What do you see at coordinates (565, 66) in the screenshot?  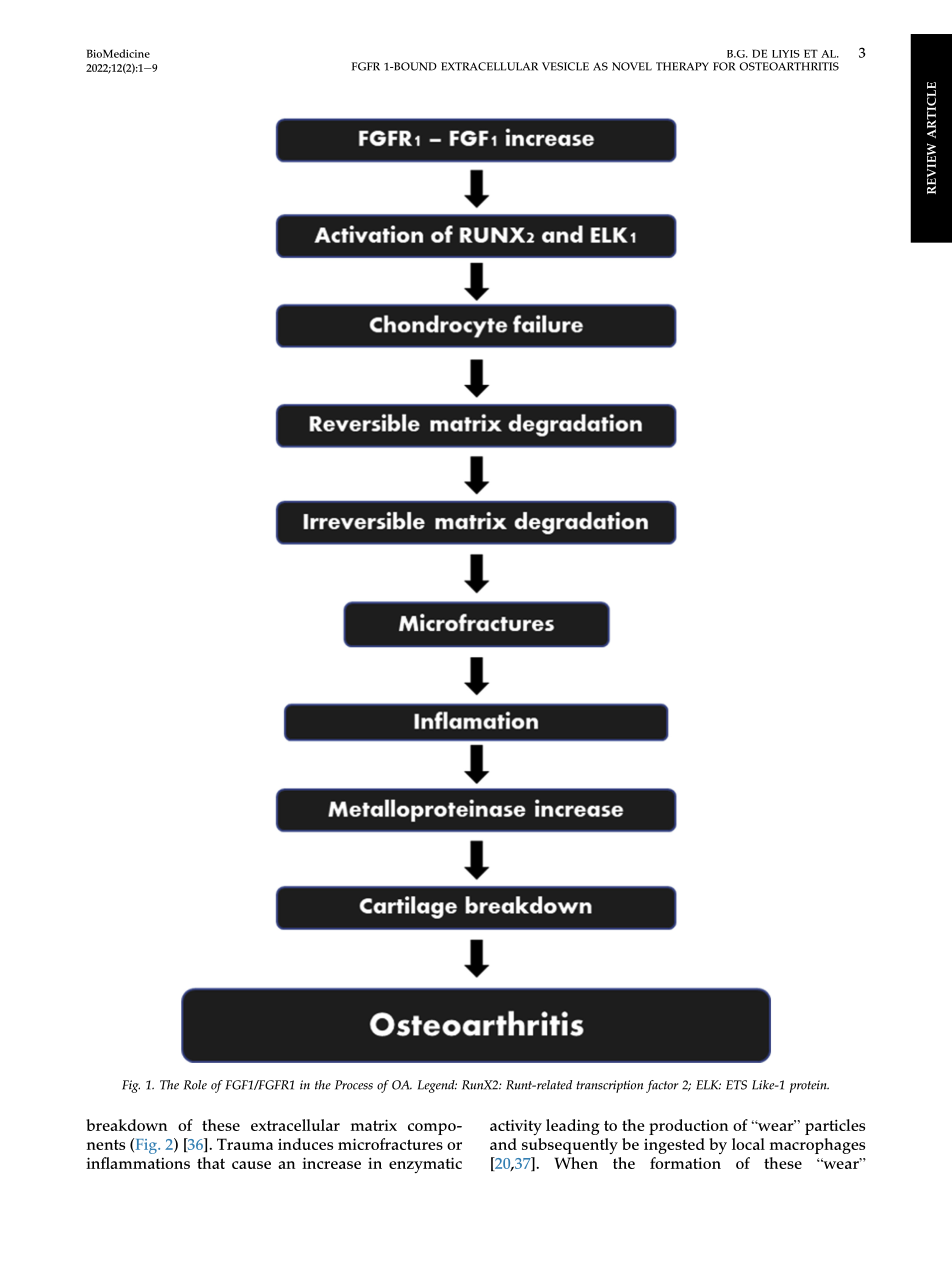 I see `VESICLE` at bounding box center [565, 66].
